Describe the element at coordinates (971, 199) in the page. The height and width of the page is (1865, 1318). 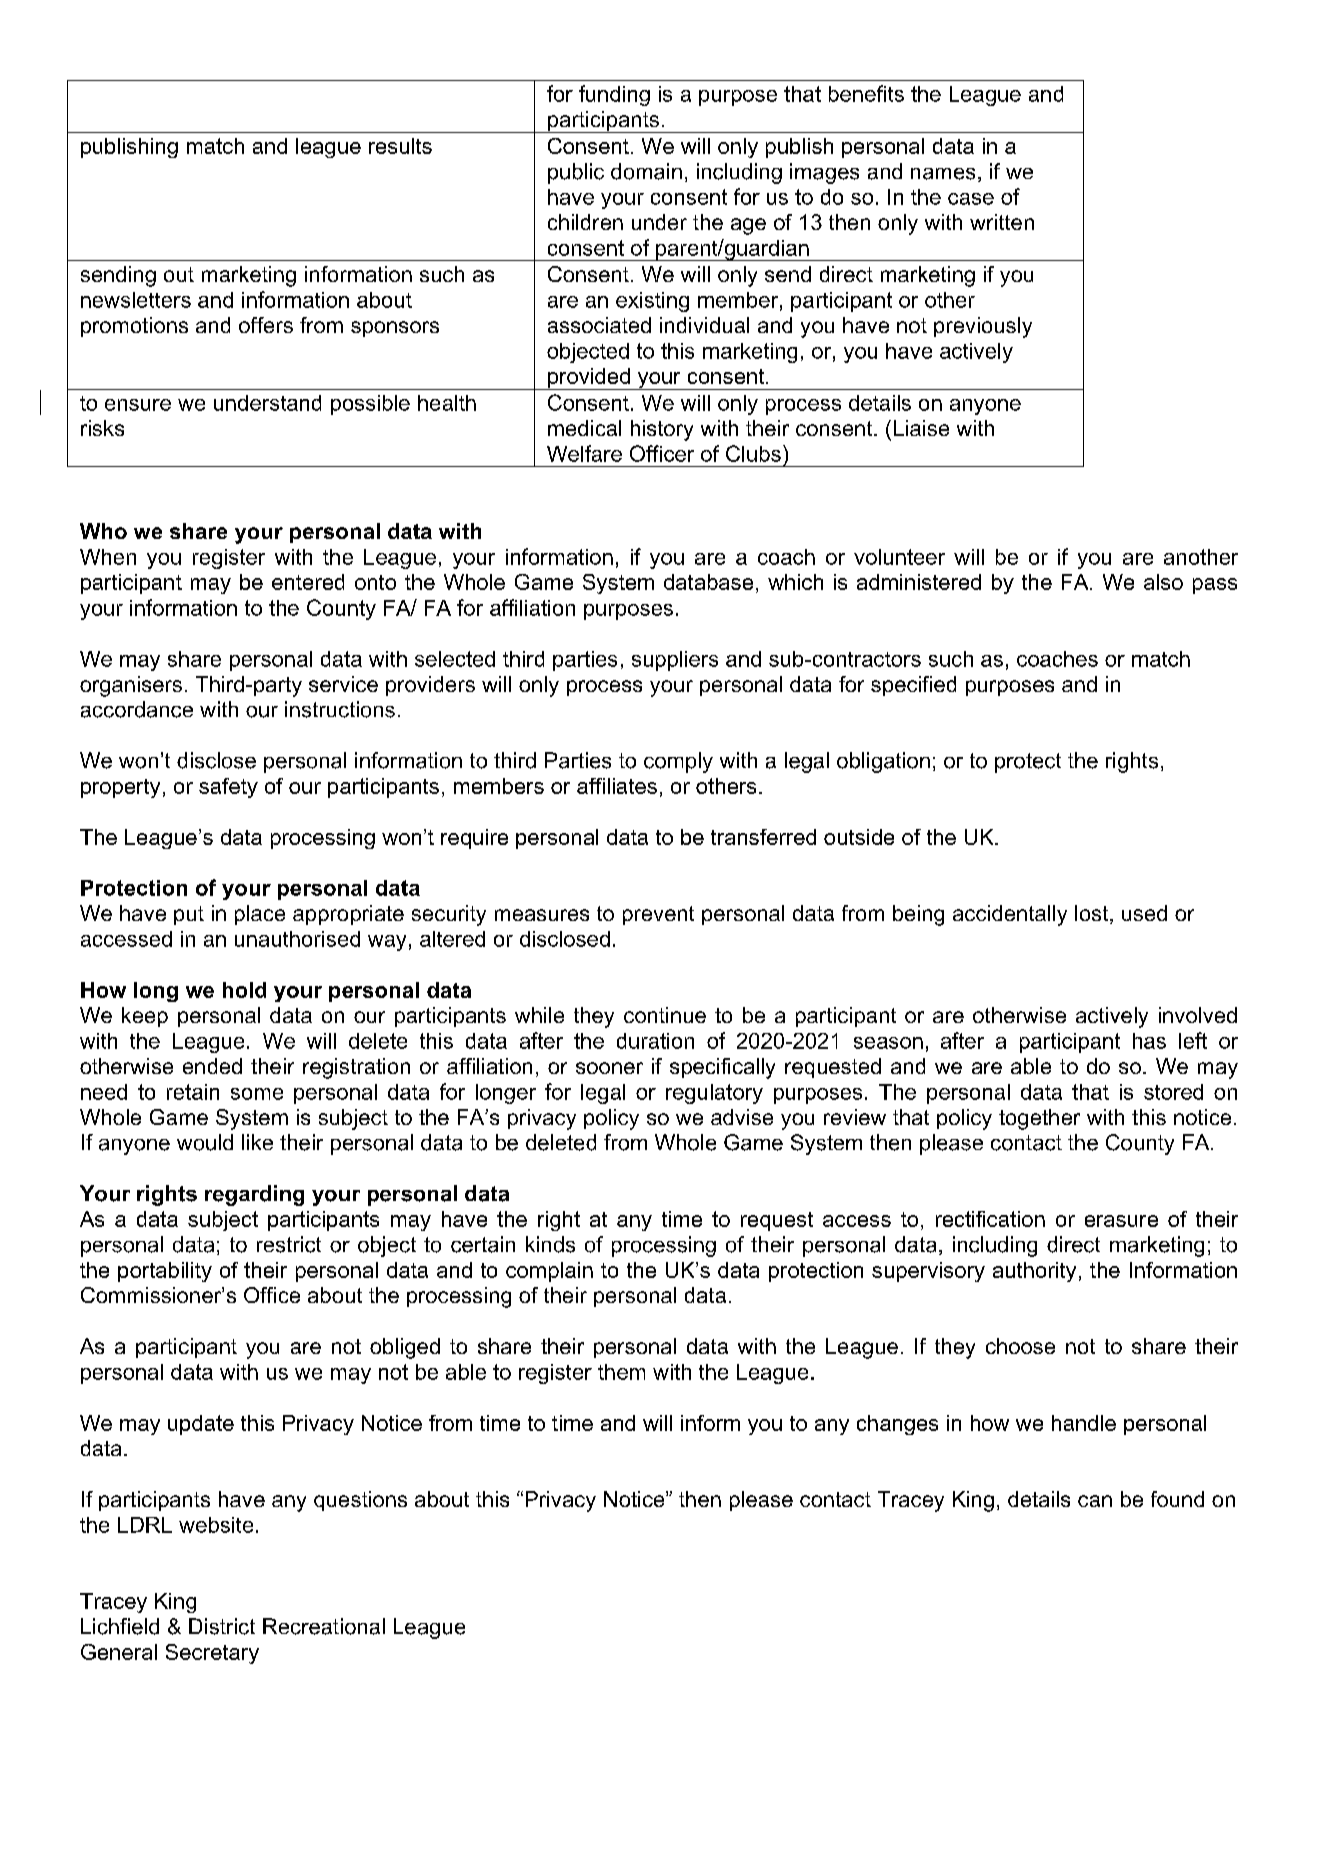
I see `case` at that location.
